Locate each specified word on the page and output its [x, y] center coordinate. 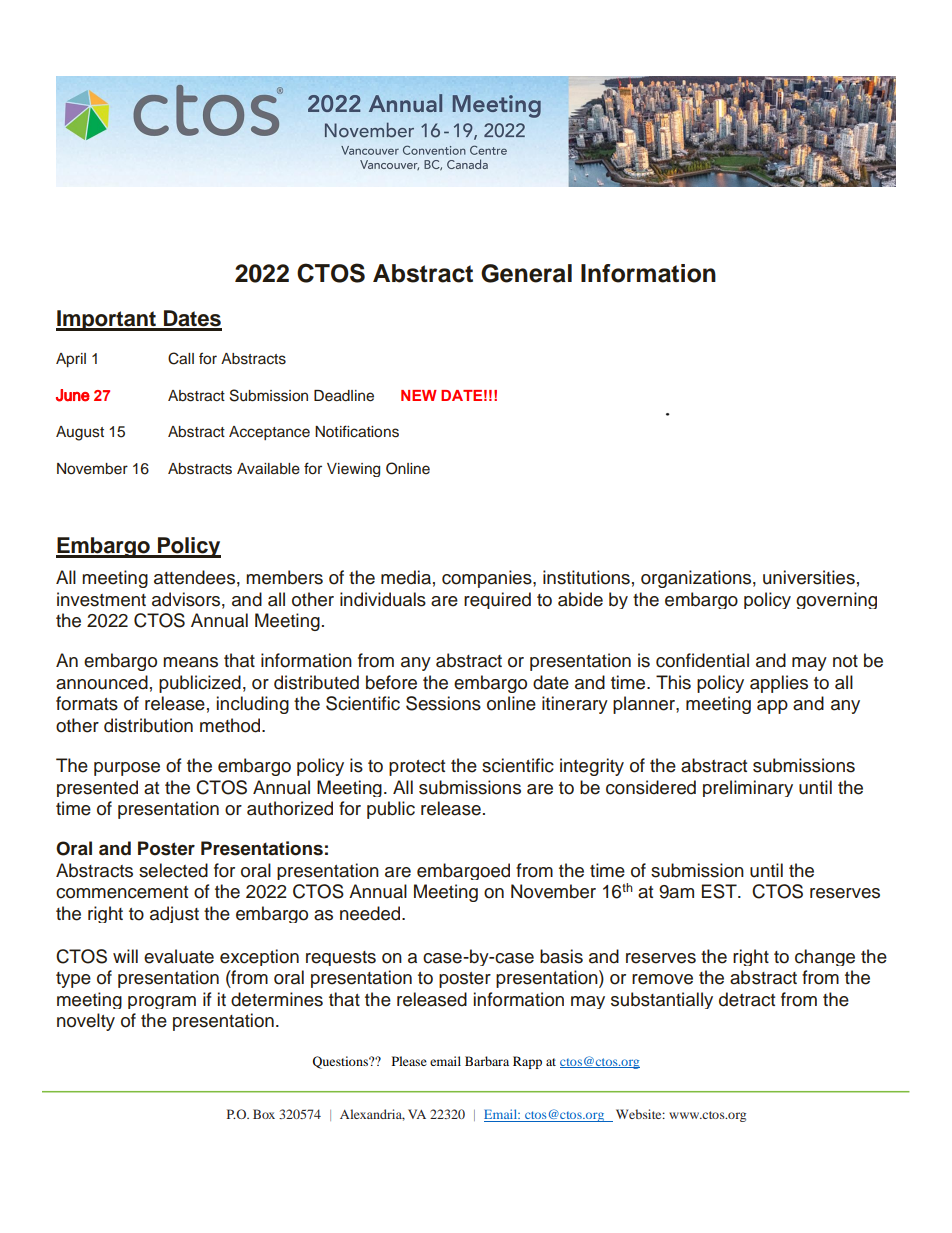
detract [747, 999]
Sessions [443, 703]
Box [264, 1114]
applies [779, 684]
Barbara [487, 1061]
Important [107, 320]
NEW [419, 395]
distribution [148, 725]
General [526, 273]
